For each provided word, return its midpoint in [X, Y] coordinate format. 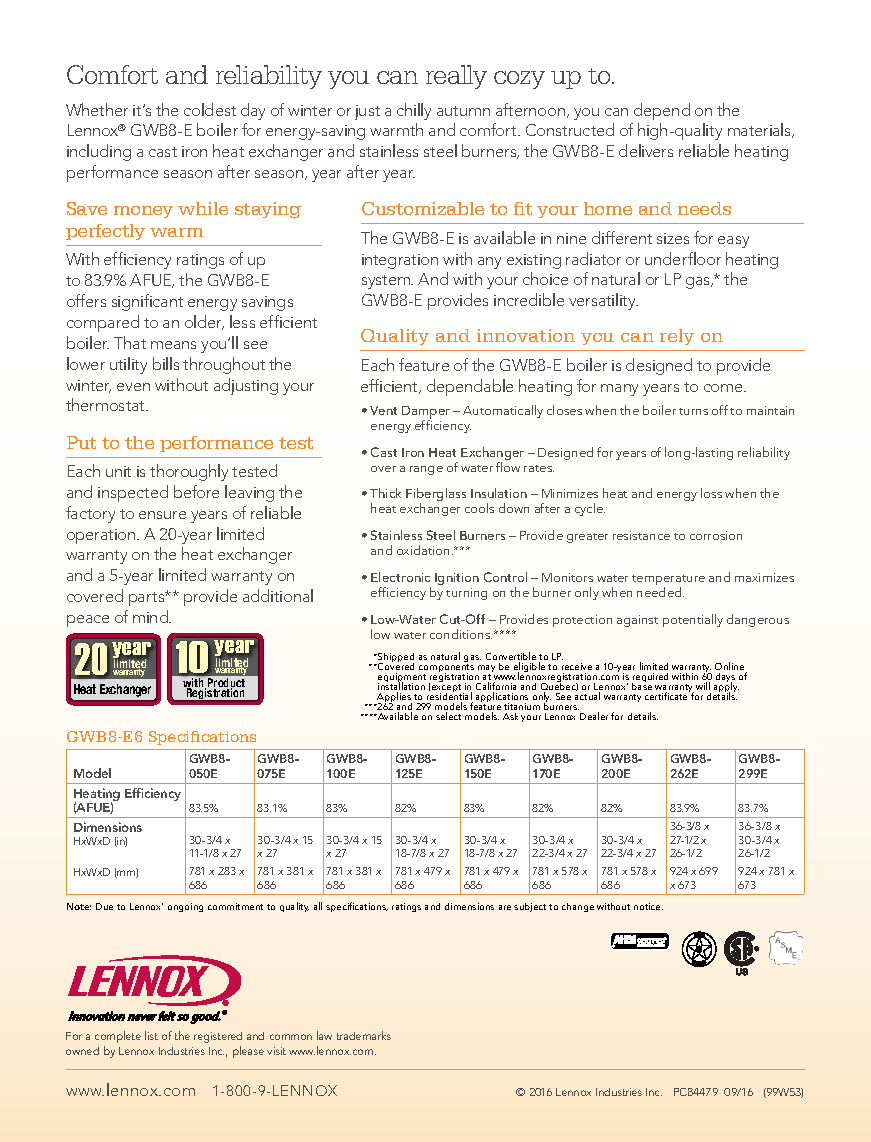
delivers [646, 150]
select [448, 716]
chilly [414, 111]
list [151, 1035]
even [133, 387]
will [703, 686]
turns [693, 411]
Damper [426, 414]
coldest [210, 109]
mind [152, 616]
